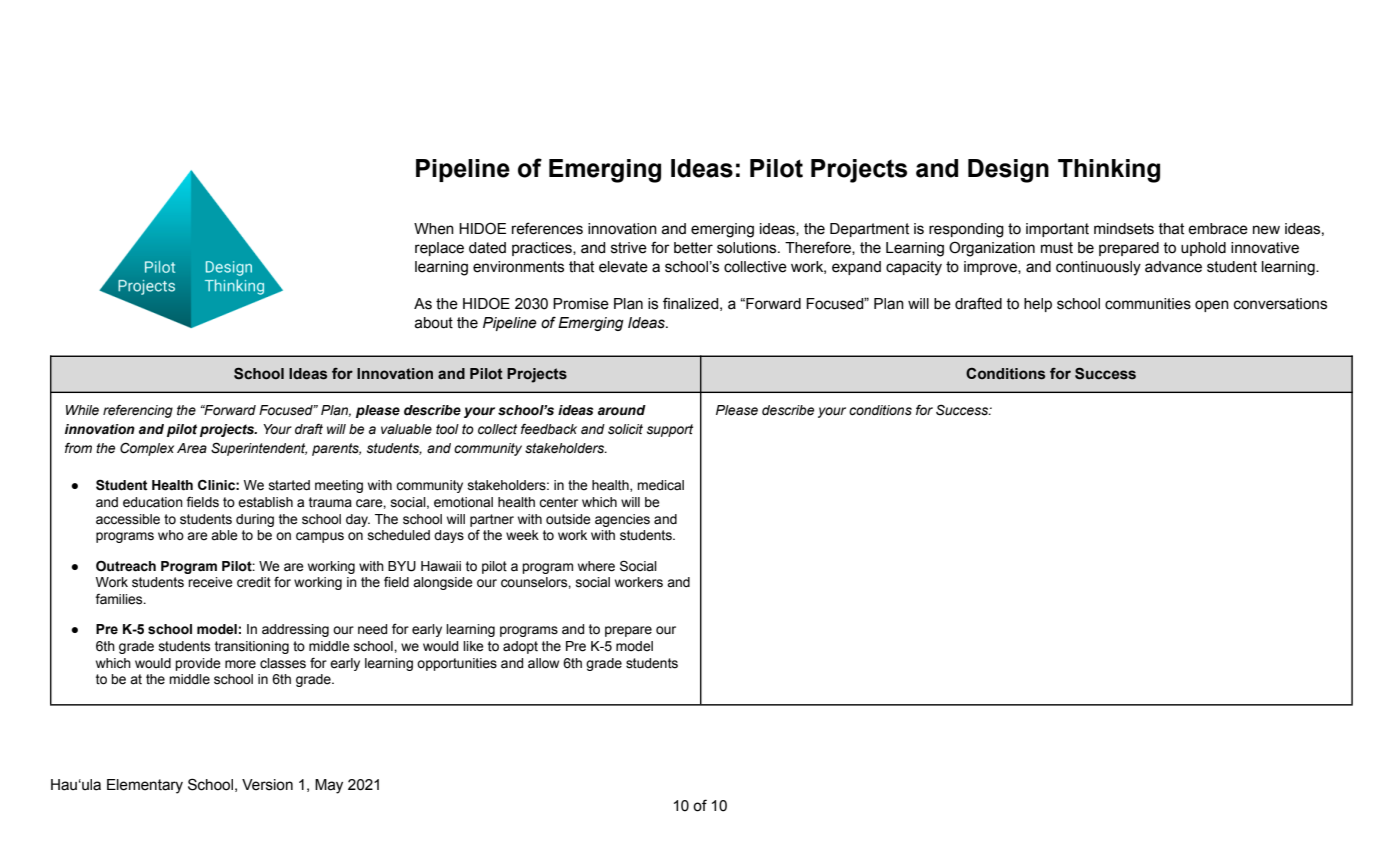 The image size is (1400, 850). Describe the element at coordinates (289, 485) in the screenshot. I see `started` at that location.
